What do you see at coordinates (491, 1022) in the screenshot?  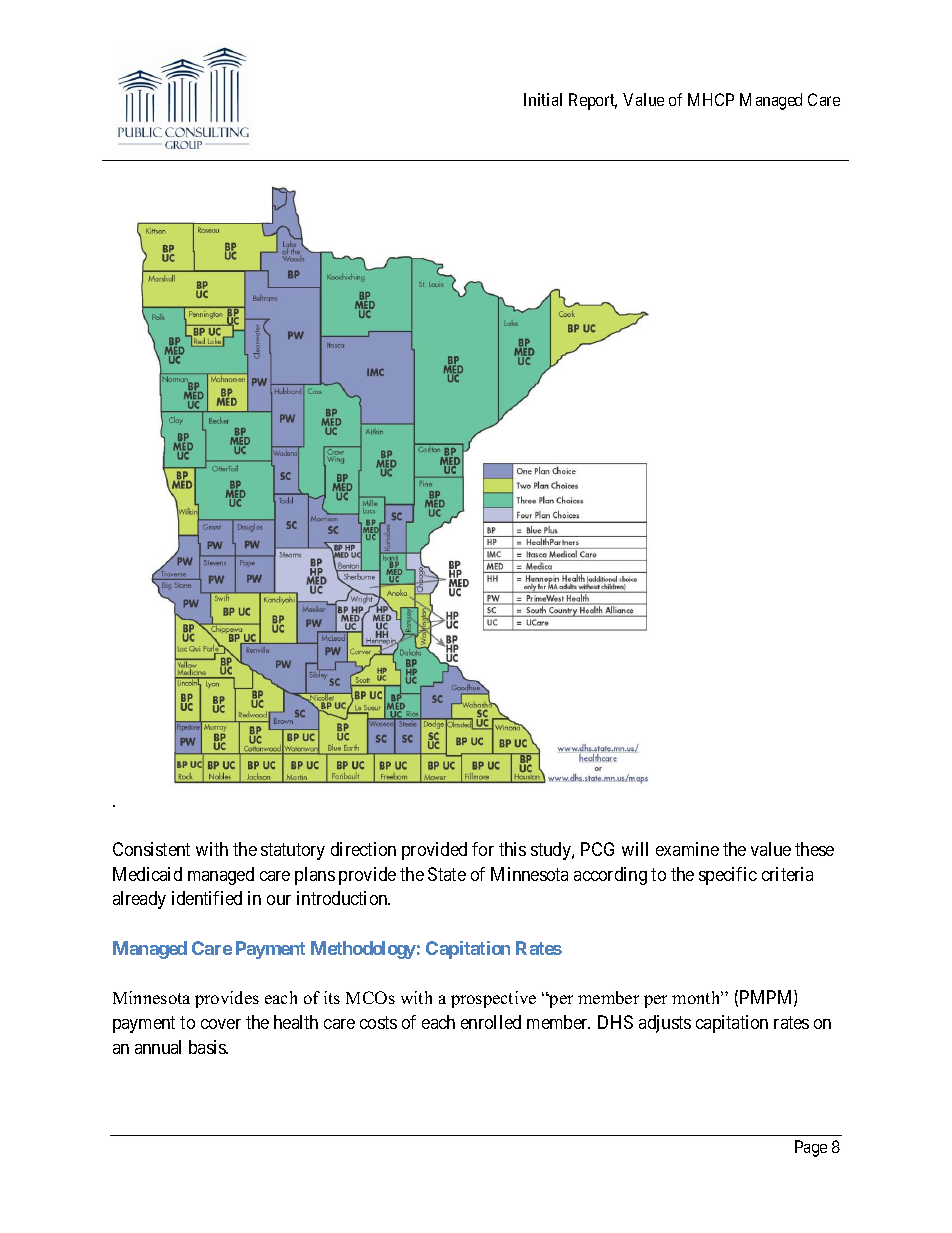 I see `enrolled` at bounding box center [491, 1022].
